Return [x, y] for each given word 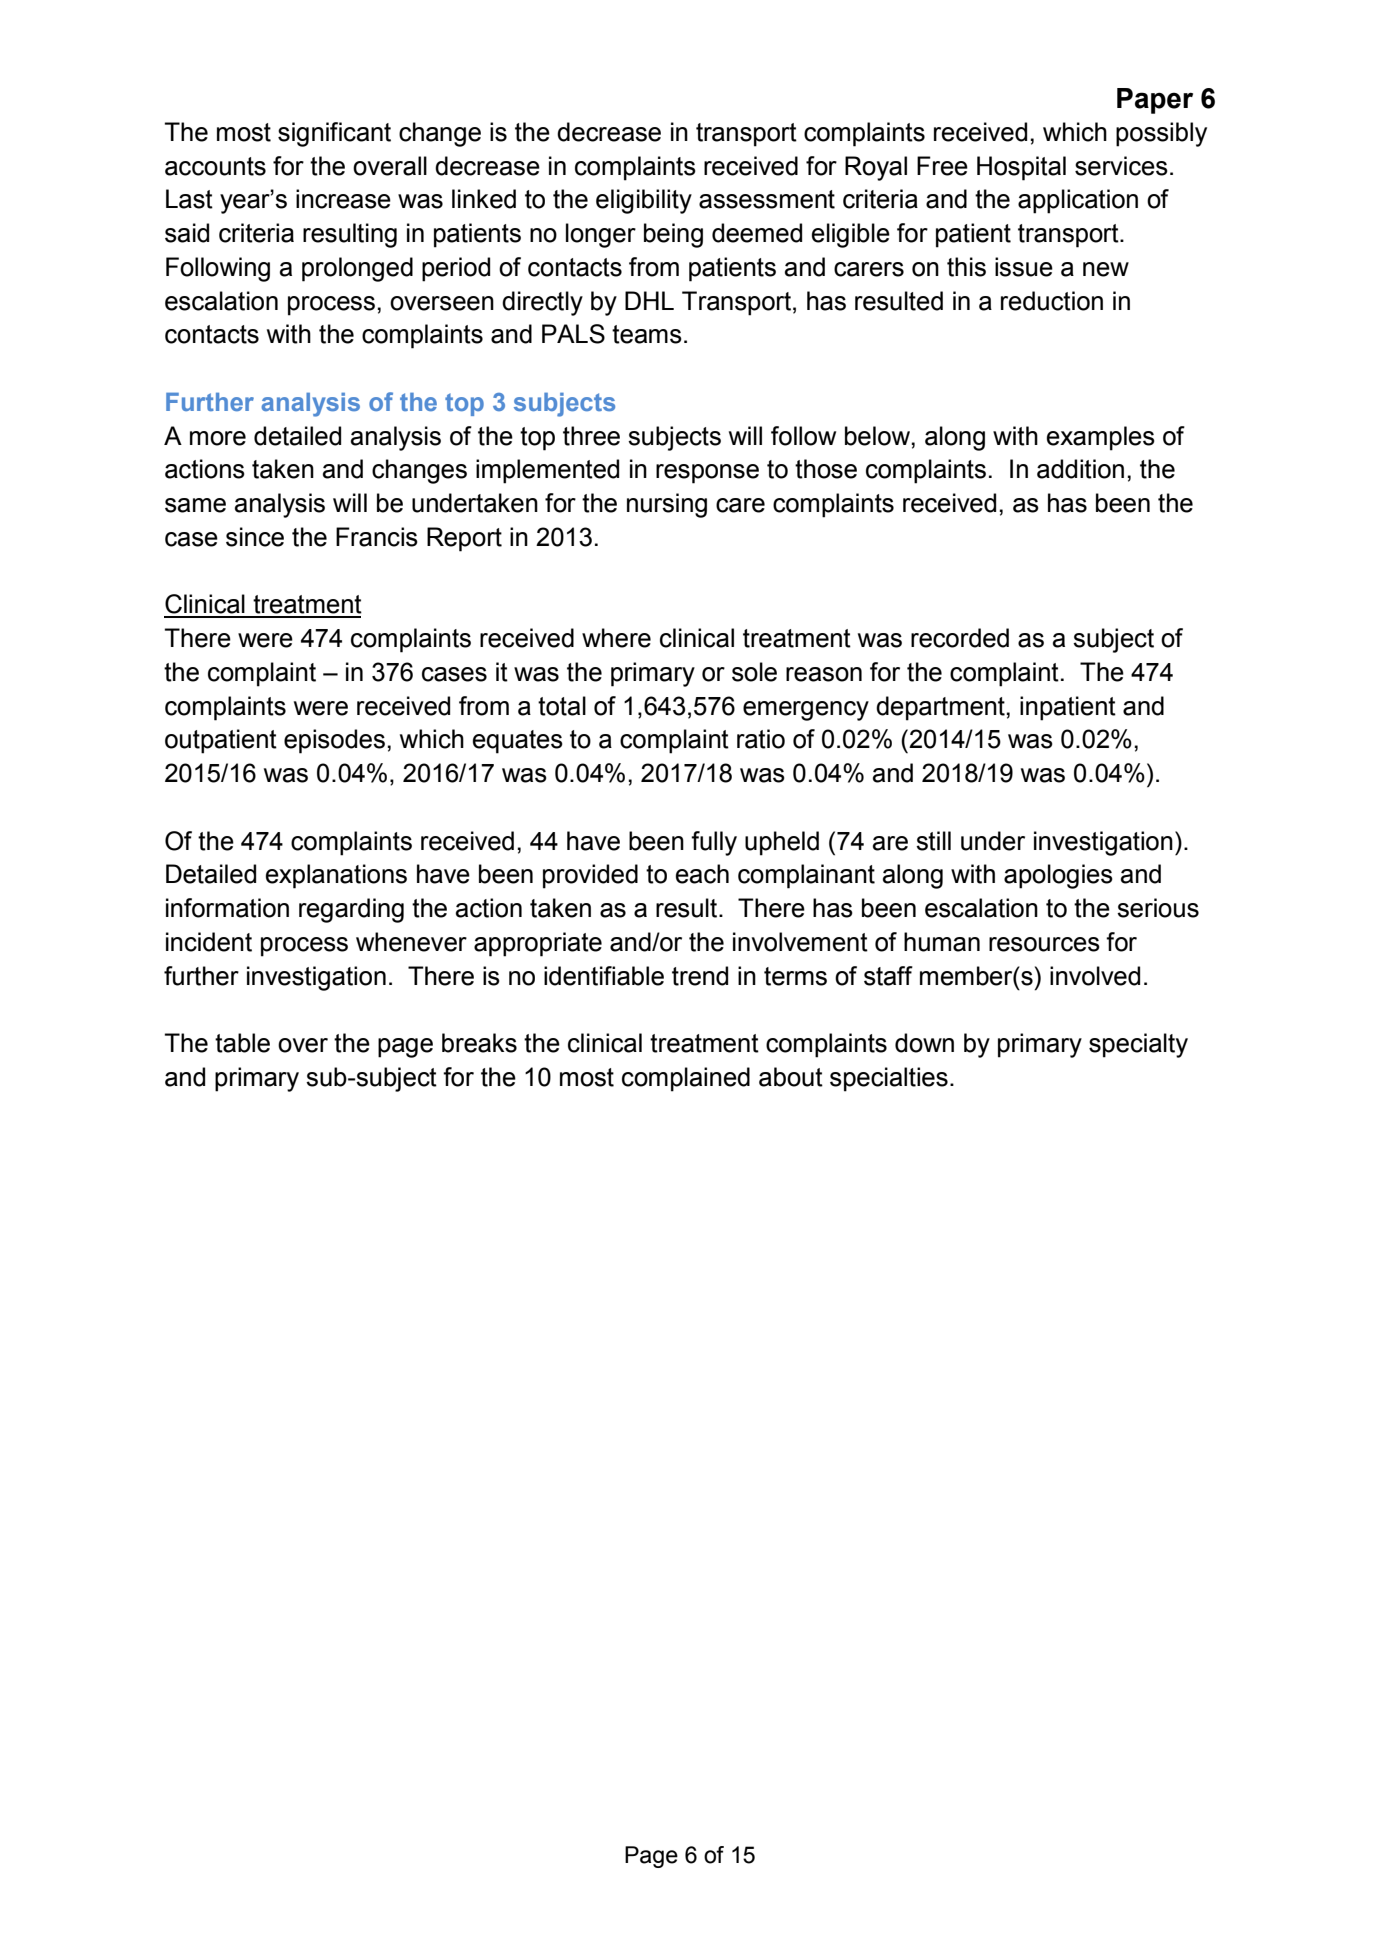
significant [334, 134]
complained [686, 1079]
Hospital [1021, 168]
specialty [1138, 1045]
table [242, 1043]
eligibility [644, 201]
